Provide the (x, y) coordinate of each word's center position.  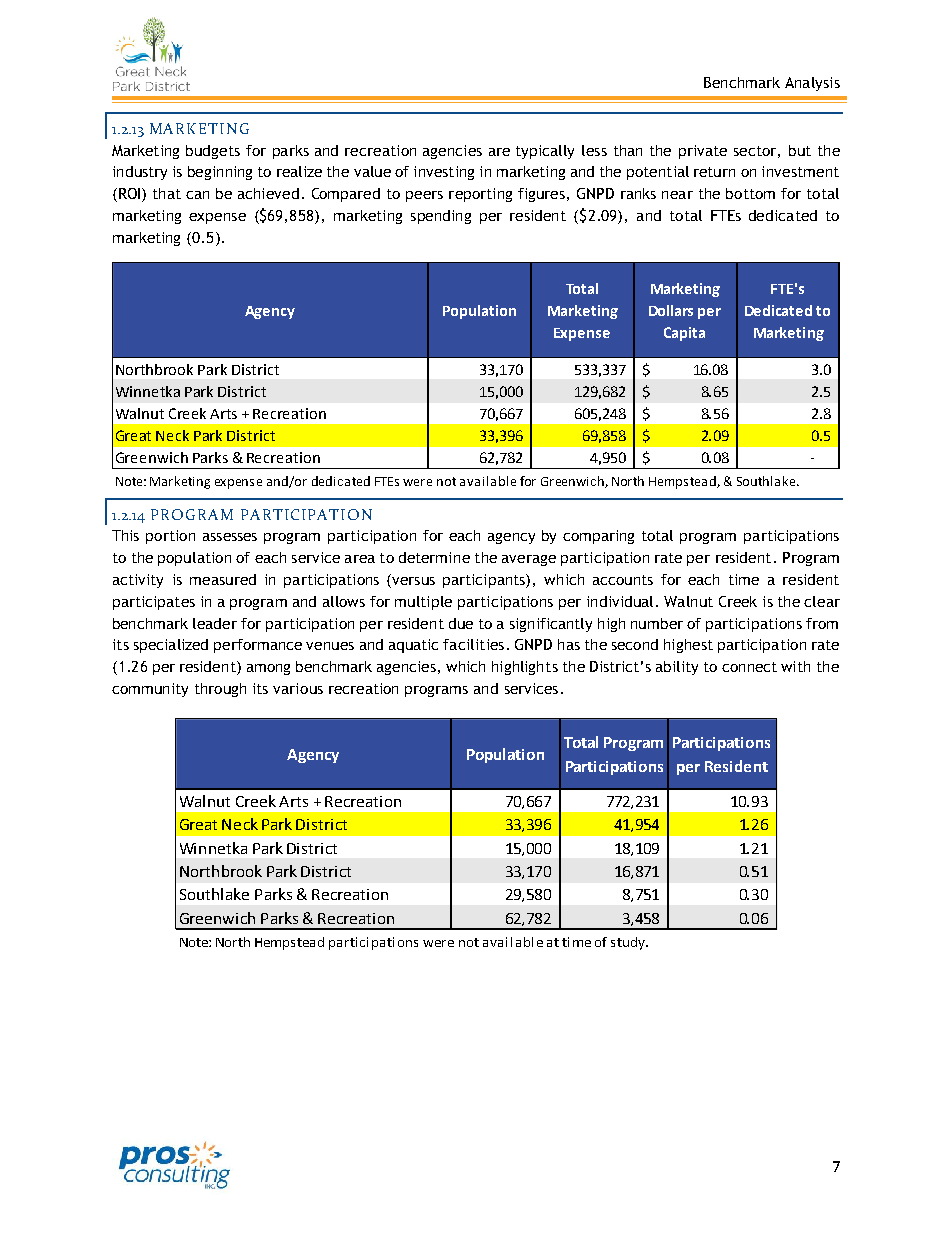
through (220, 690)
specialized (171, 646)
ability (677, 668)
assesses (230, 537)
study (629, 943)
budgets (213, 152)
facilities (473, 644)
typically (545, 152)
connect (749, 667)
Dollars (671, 310)
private (703, 152)
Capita (684, 334)
